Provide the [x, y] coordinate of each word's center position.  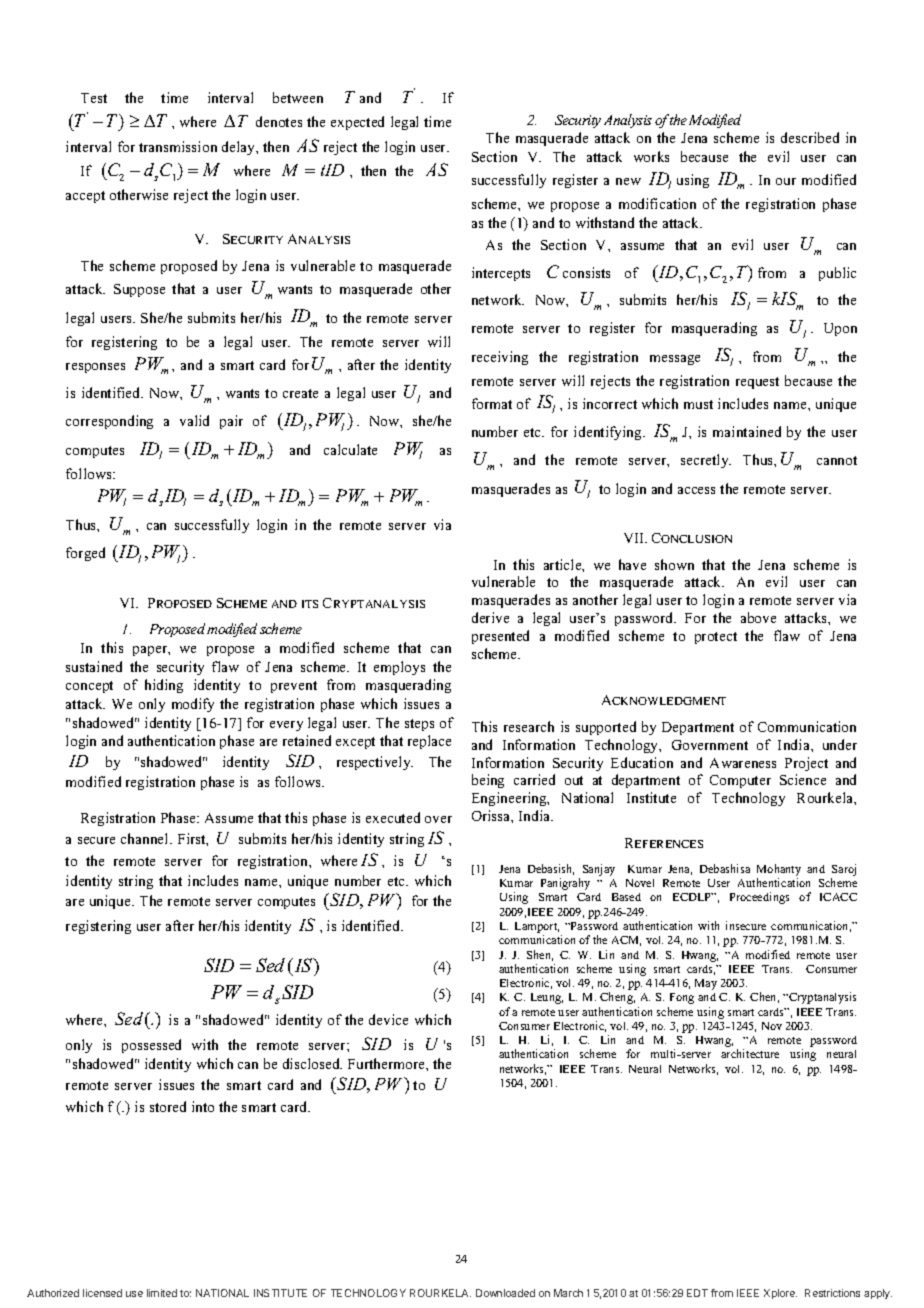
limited [162, 1293]
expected [357, 123]
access [696, 490]
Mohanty [779, 870]
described [810, 137]
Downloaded [505, 1293]
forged [85, 554]
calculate [350, 449]
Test [94, 98]
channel [146, 838]
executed [393, 817]
